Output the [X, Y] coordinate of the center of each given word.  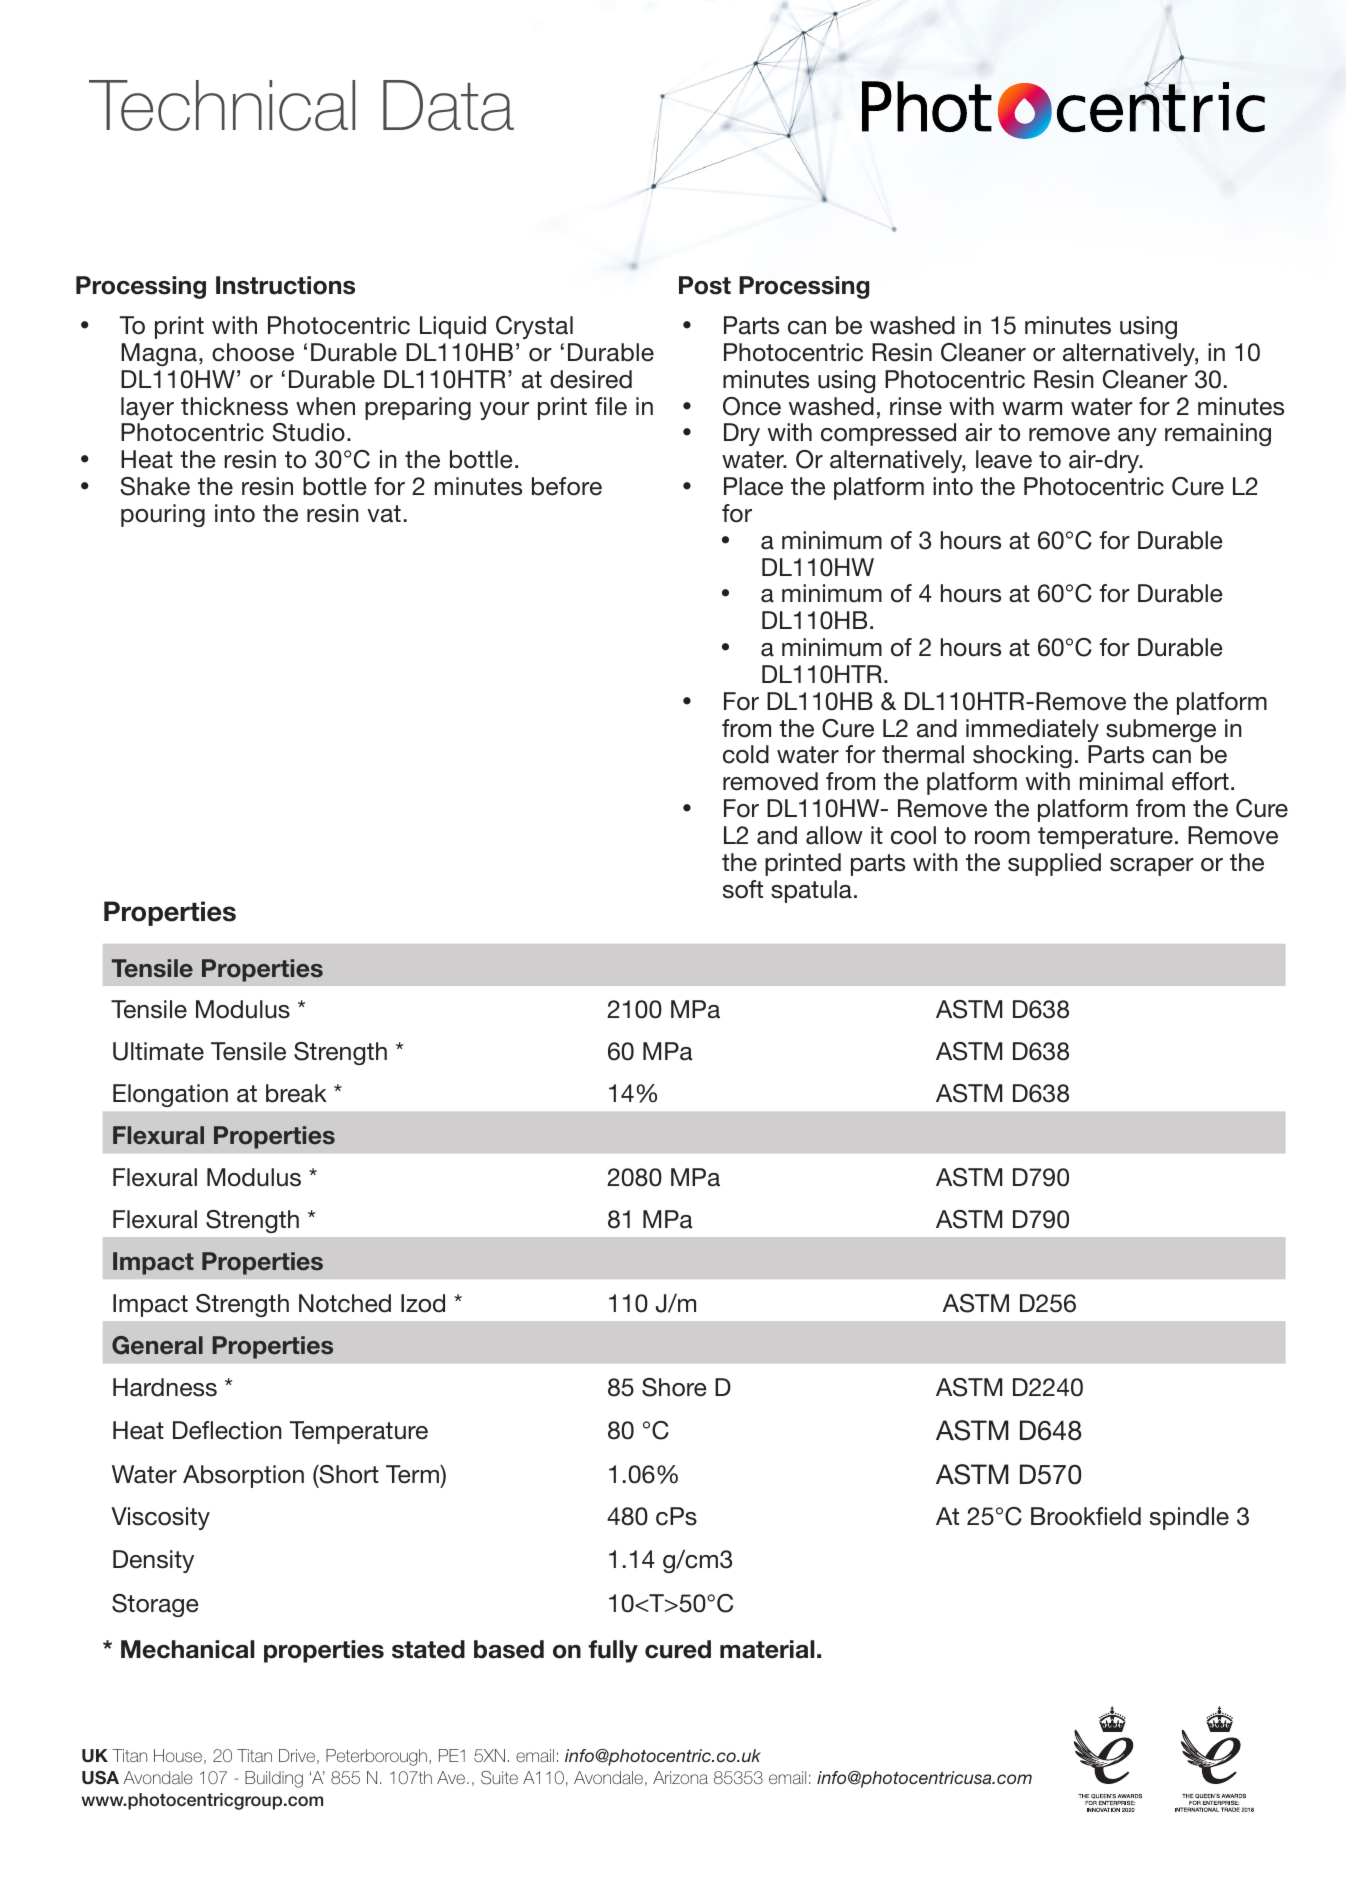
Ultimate [158, 1051]
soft [743, 889]
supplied [1054, 864]
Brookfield [1086, 1516]
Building [274, 1779]
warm [1032, 409]
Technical [222, 105]
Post [705, 285]
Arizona [680, 1777]
